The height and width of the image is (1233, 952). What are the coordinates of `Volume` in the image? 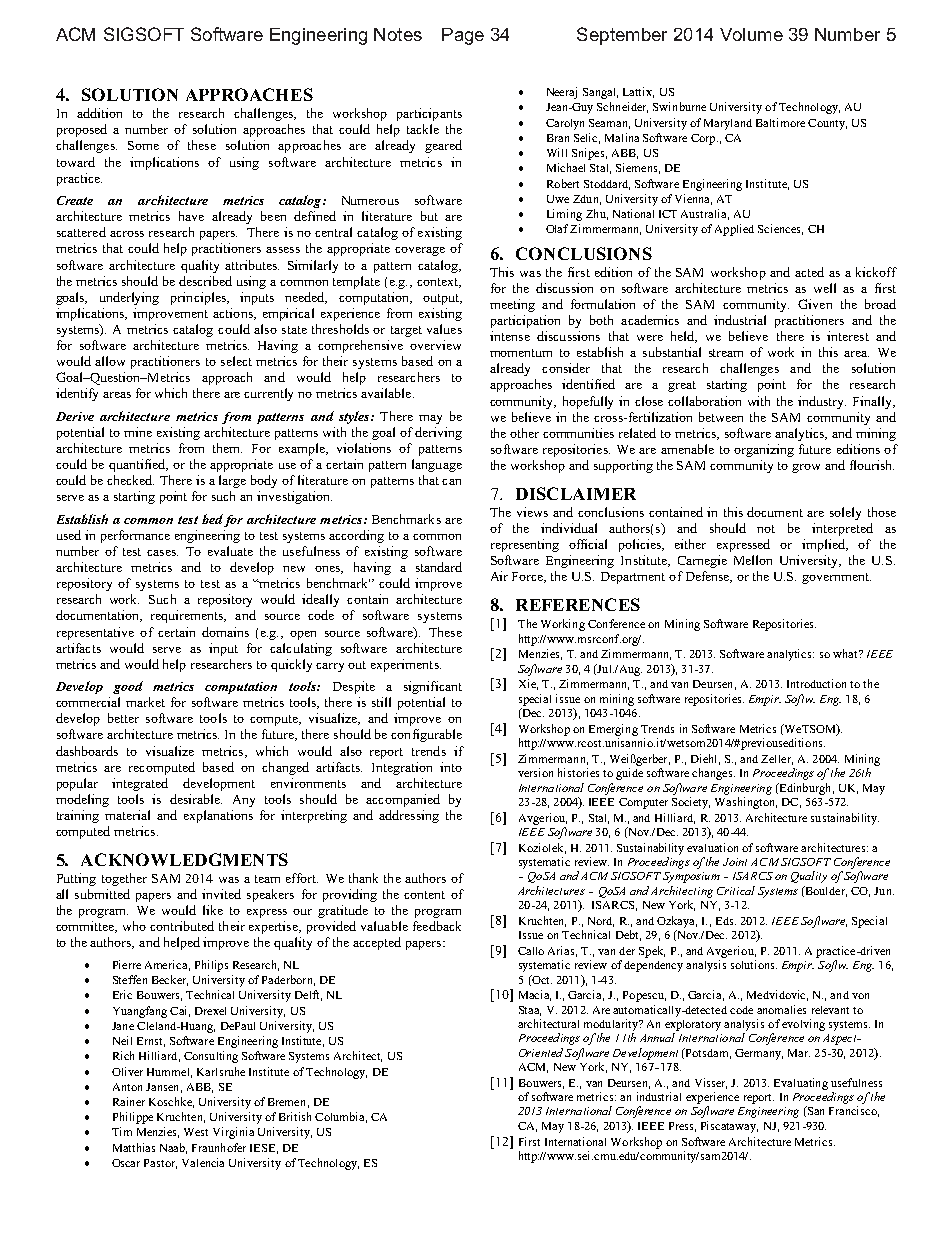 It's located at (751, 34).
